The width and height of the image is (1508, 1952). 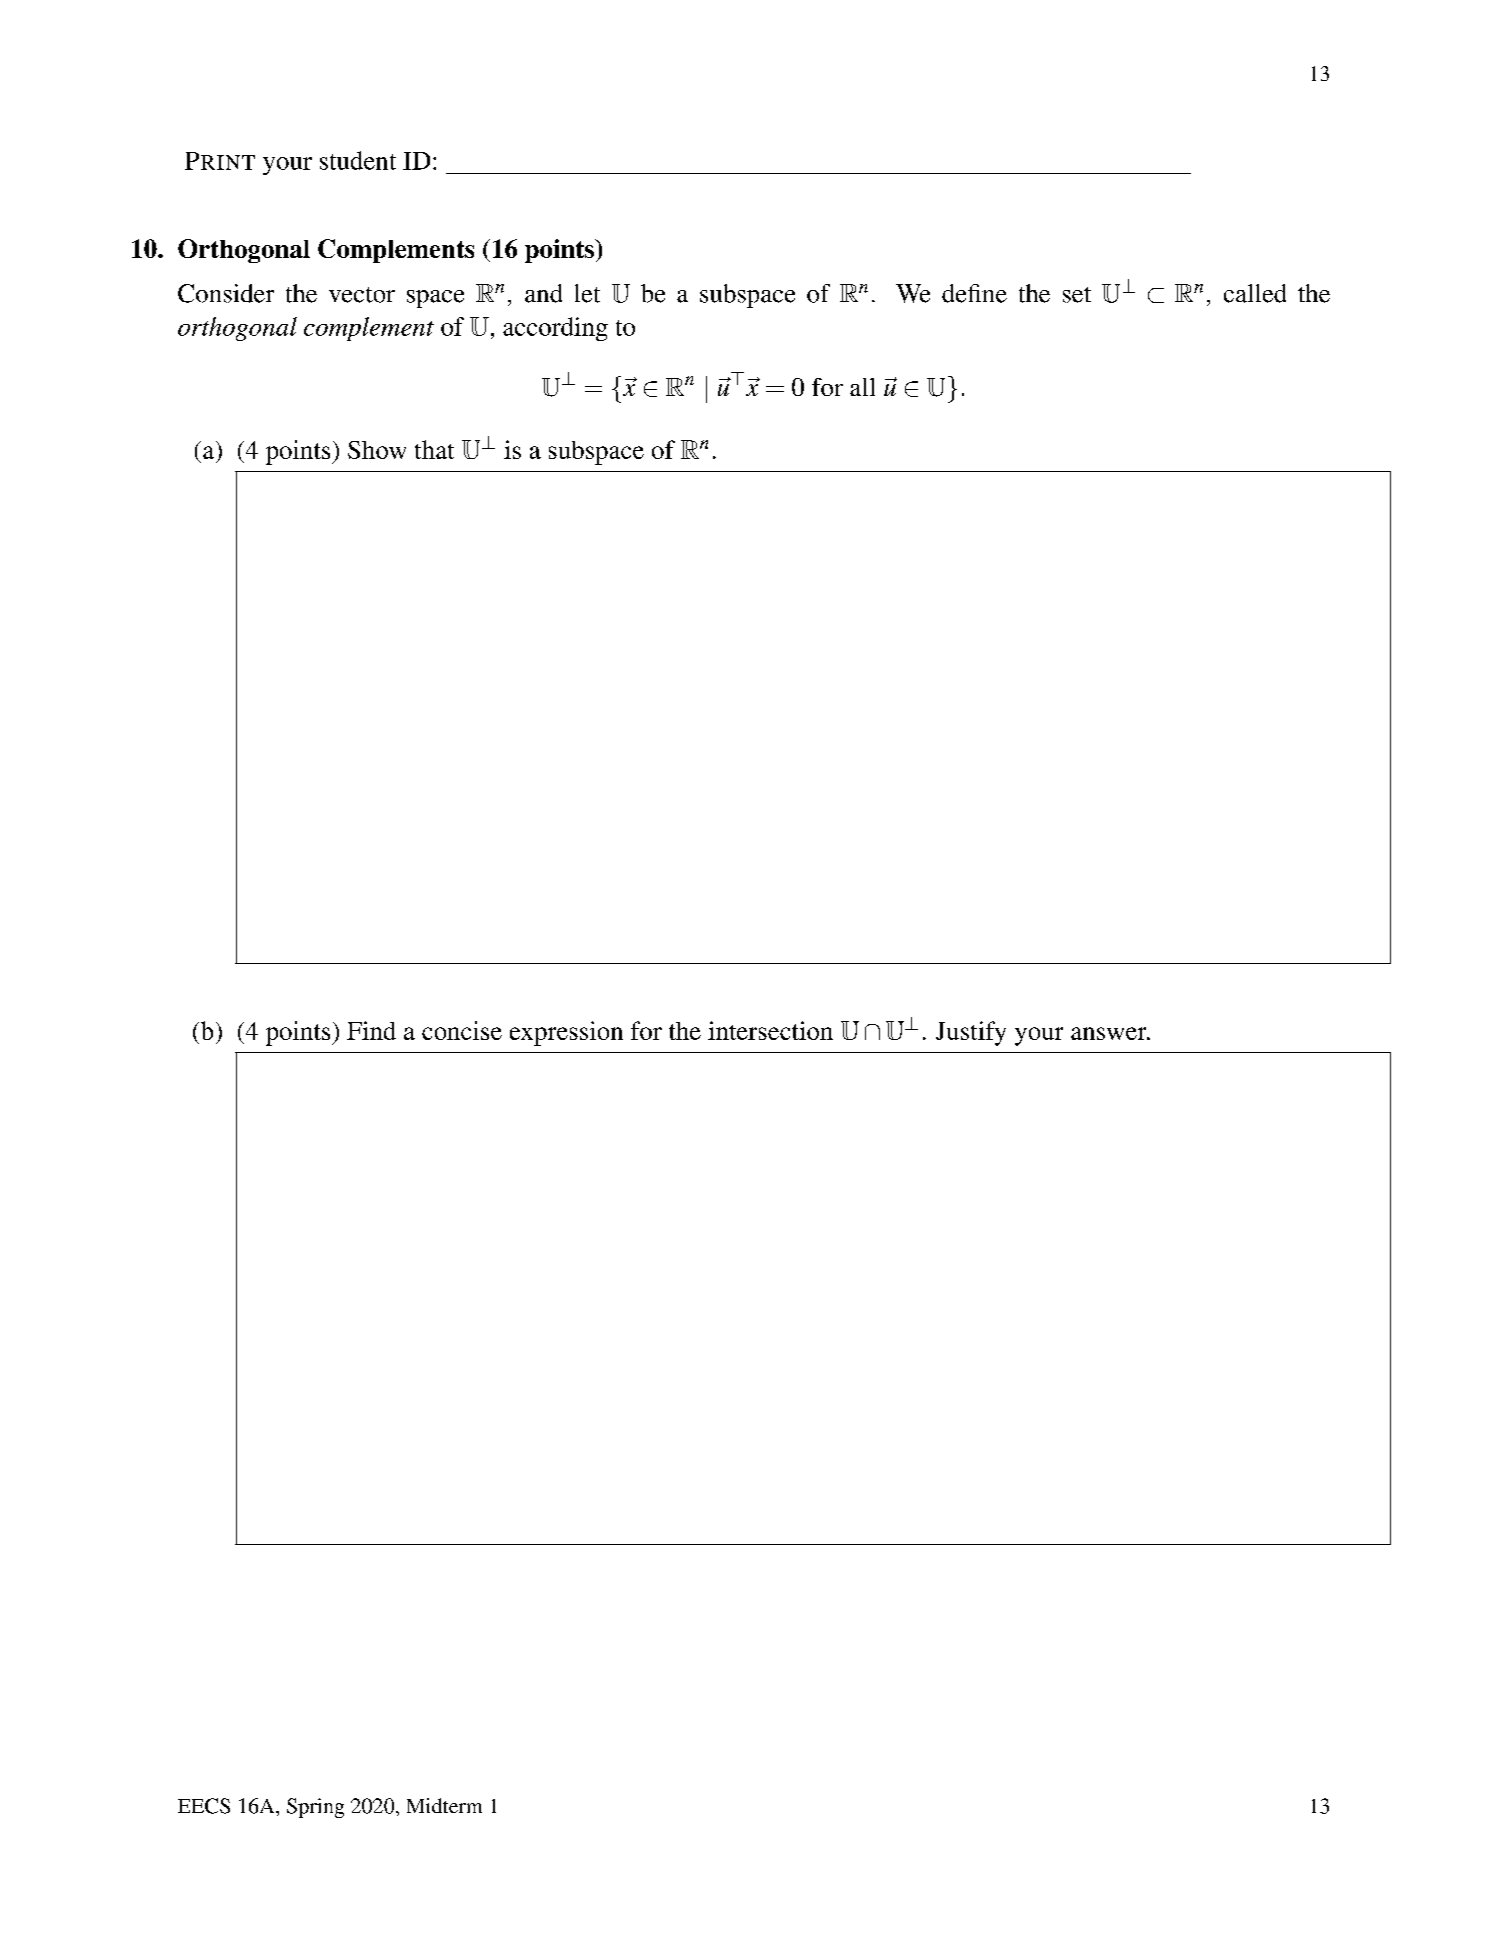 What do you see at coordinates (434, 449) in the image?
I see `that` at bounding box center [434, 449].
